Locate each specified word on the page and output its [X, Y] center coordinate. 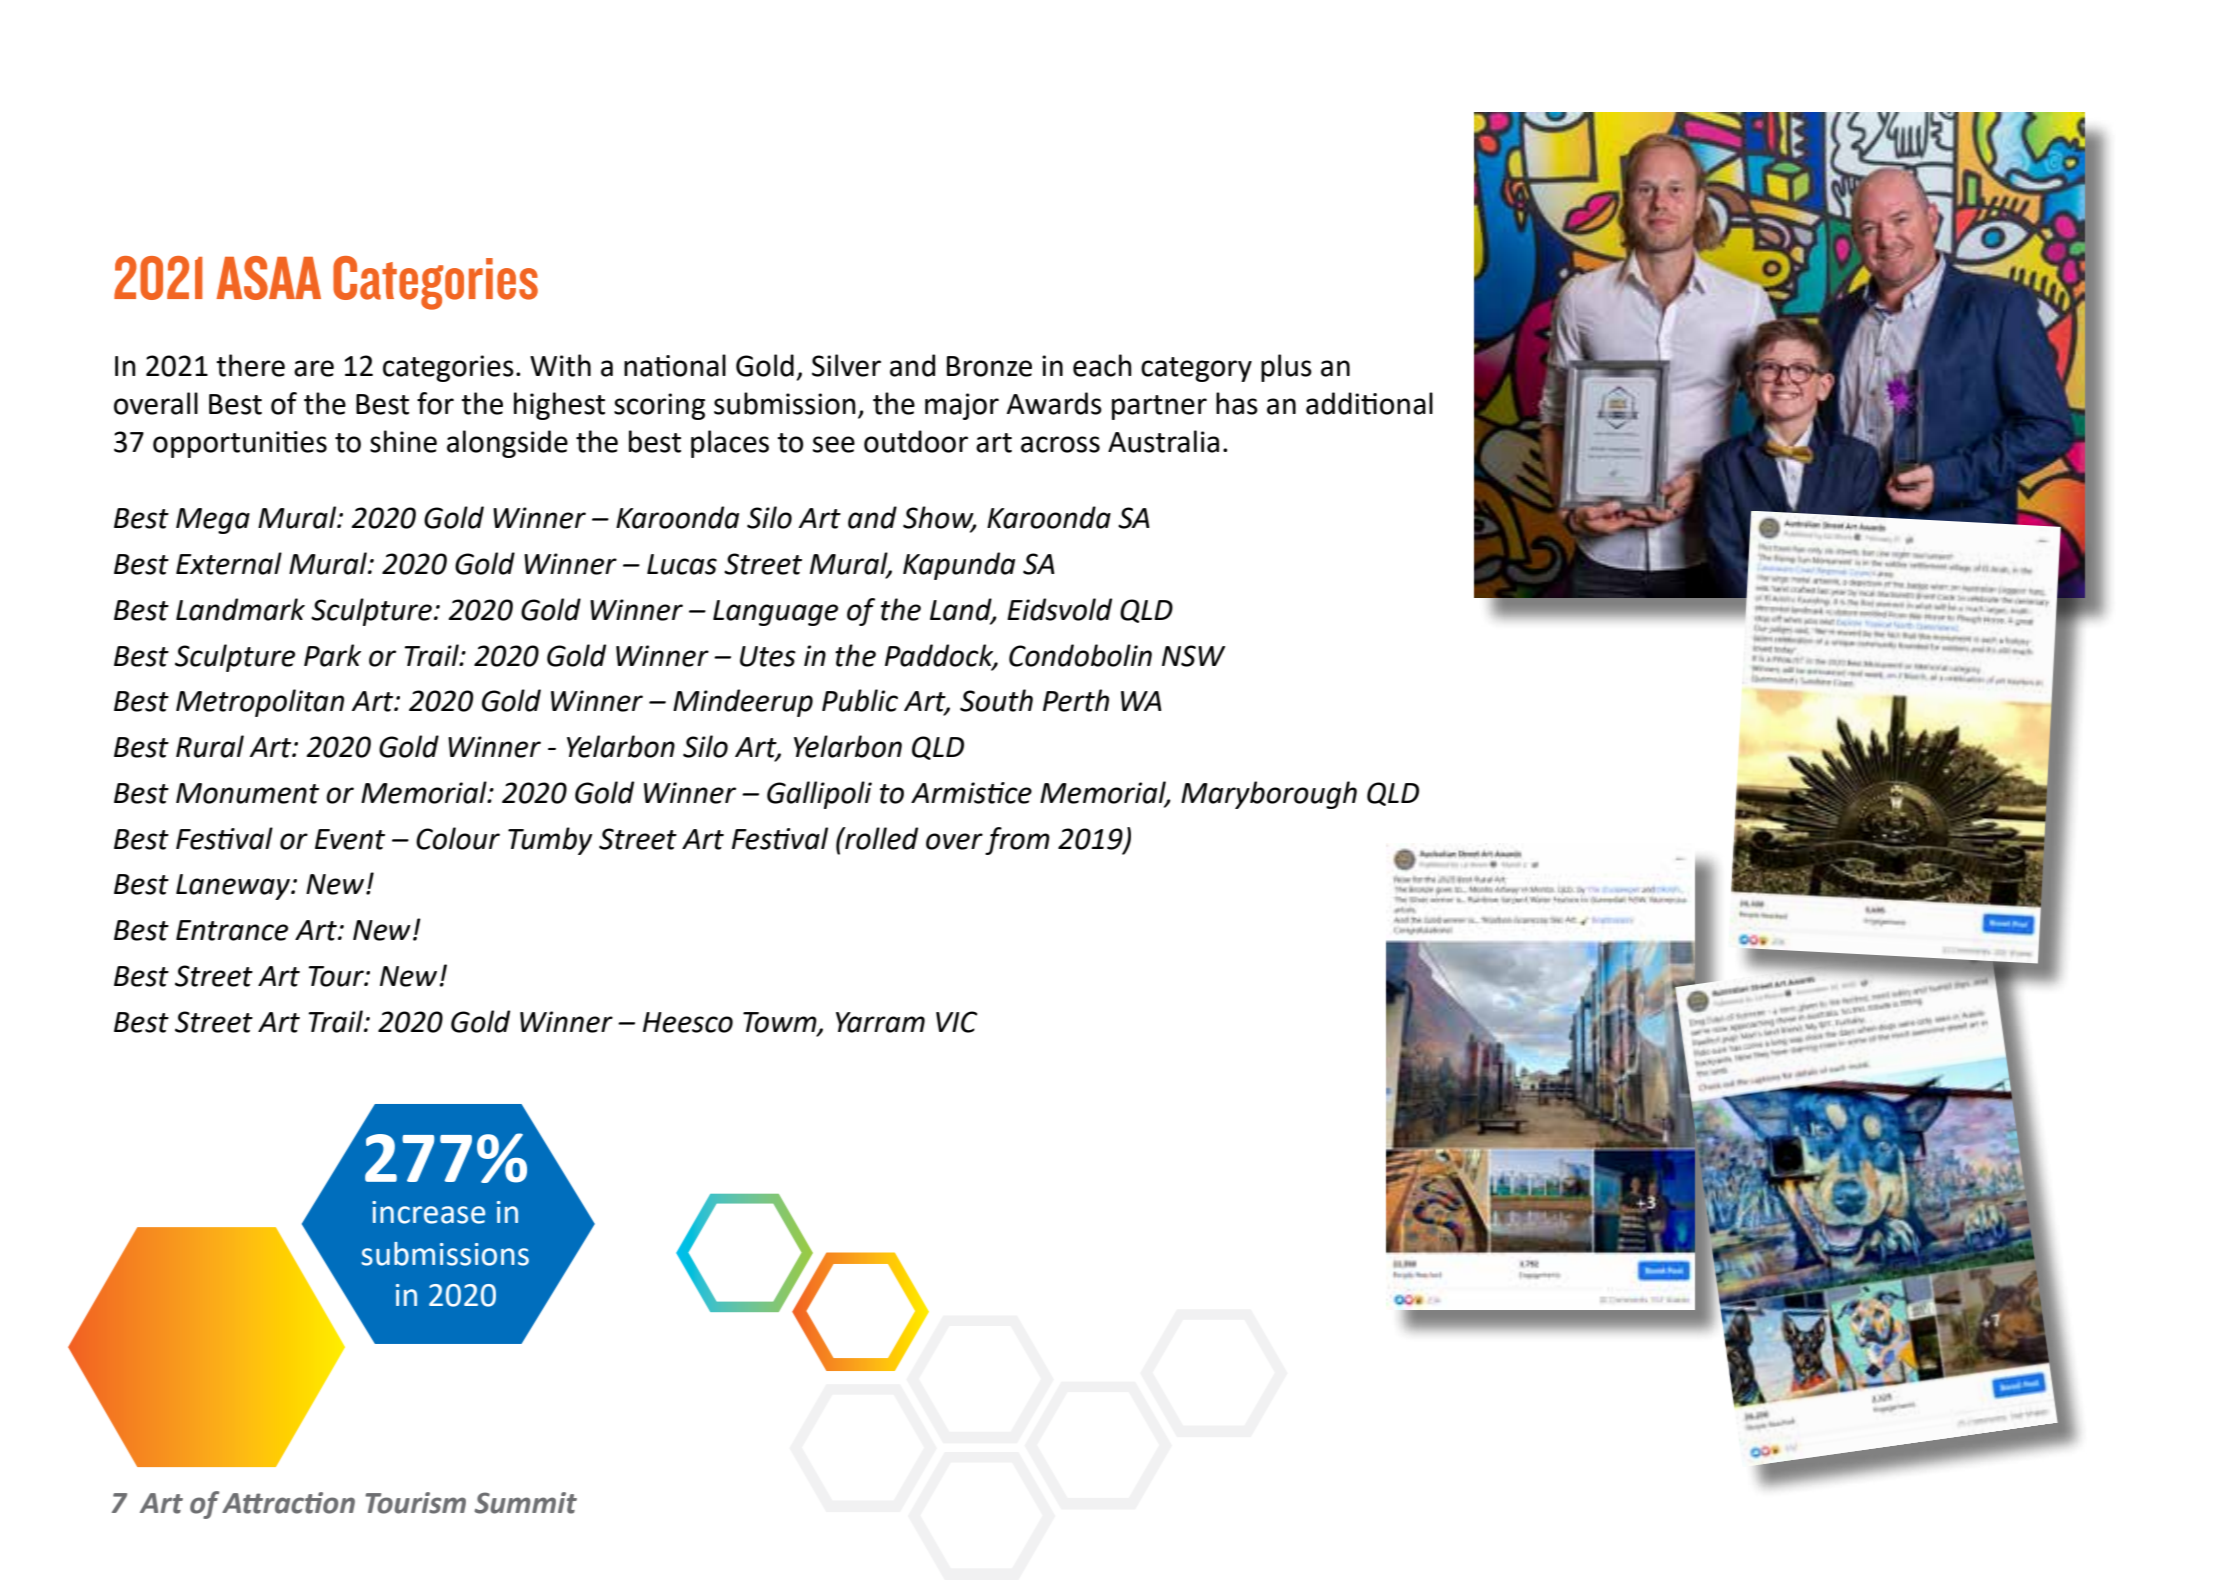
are [314, 368]
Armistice [971, 793]
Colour [458, 838]
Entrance [232, 930]
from [1017, 841]
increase [428, 1212]
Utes [768, 656]
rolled [880, 838]
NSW [1194, 656]
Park [332, 655]
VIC [956, 1022]
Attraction [288, 1503]
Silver [846, 365]
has [1237, 403]
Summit [525, 1503]
